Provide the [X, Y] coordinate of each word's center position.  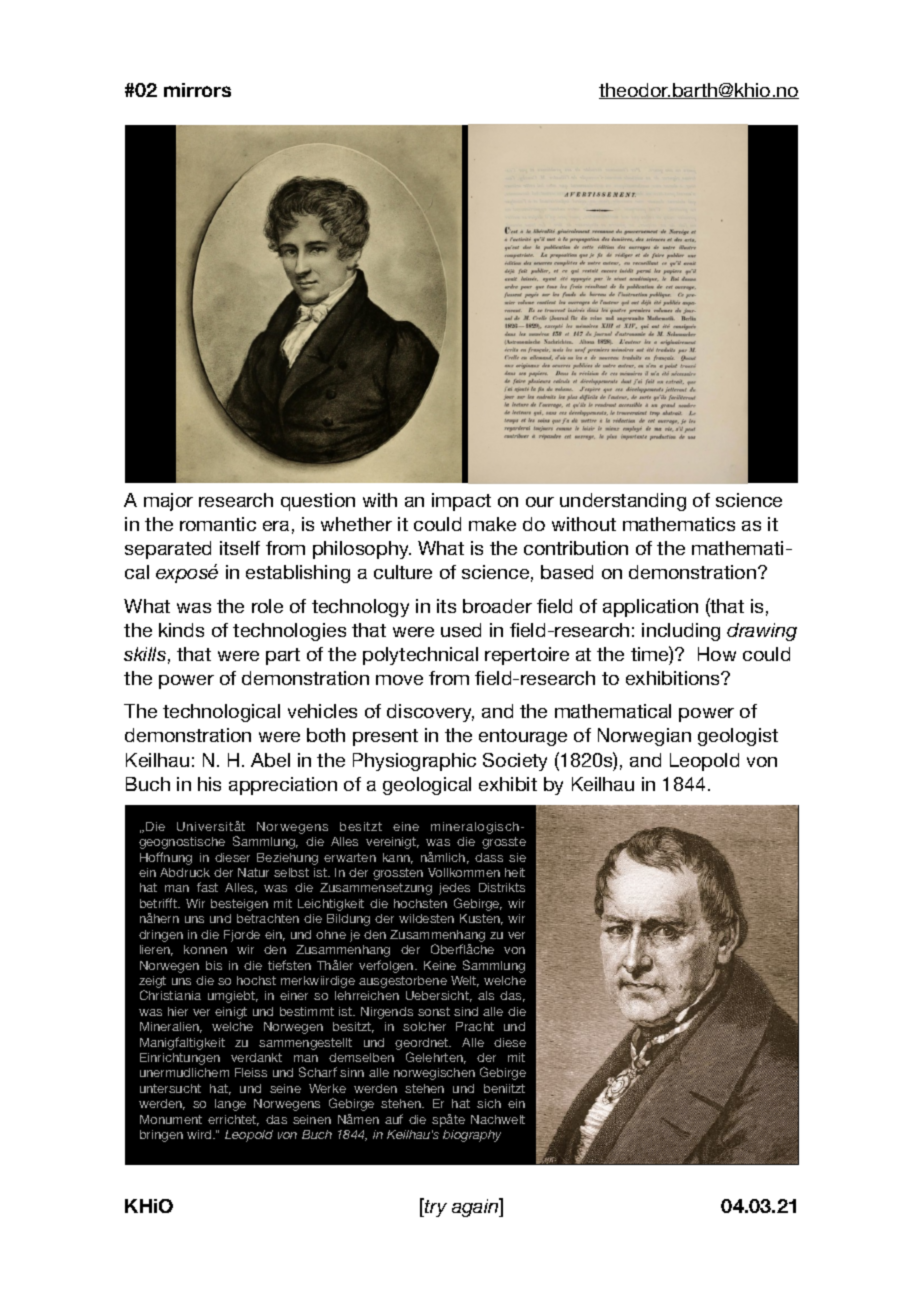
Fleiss [251, 1072]
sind [466, 1011]
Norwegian [644, 737]
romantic [218, 524]
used [461, 630]
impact [461, 502]
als [486, 995]
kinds [181, 630]
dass [489, 857]
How [717, 654]
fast [207, 887]
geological [427, 786]
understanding [623, 502]
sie [517, 857]
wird [200, 1134]
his [209, 784]
